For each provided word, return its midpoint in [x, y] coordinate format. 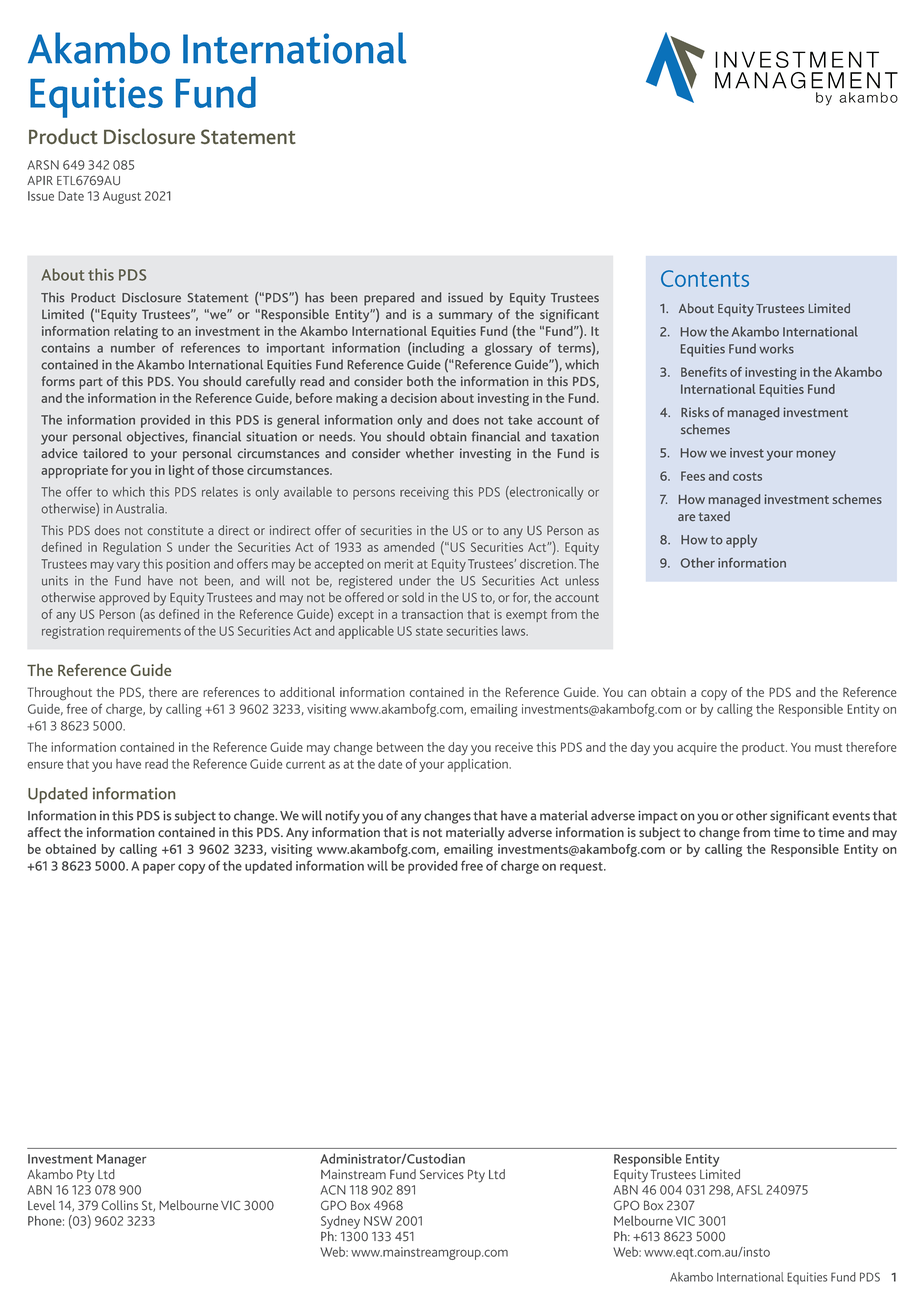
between [400, 747]
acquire [697, 748]
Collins [119, 1205]
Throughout [59, 694]
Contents [705, 278]
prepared [389, 299]
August [122, 197]
